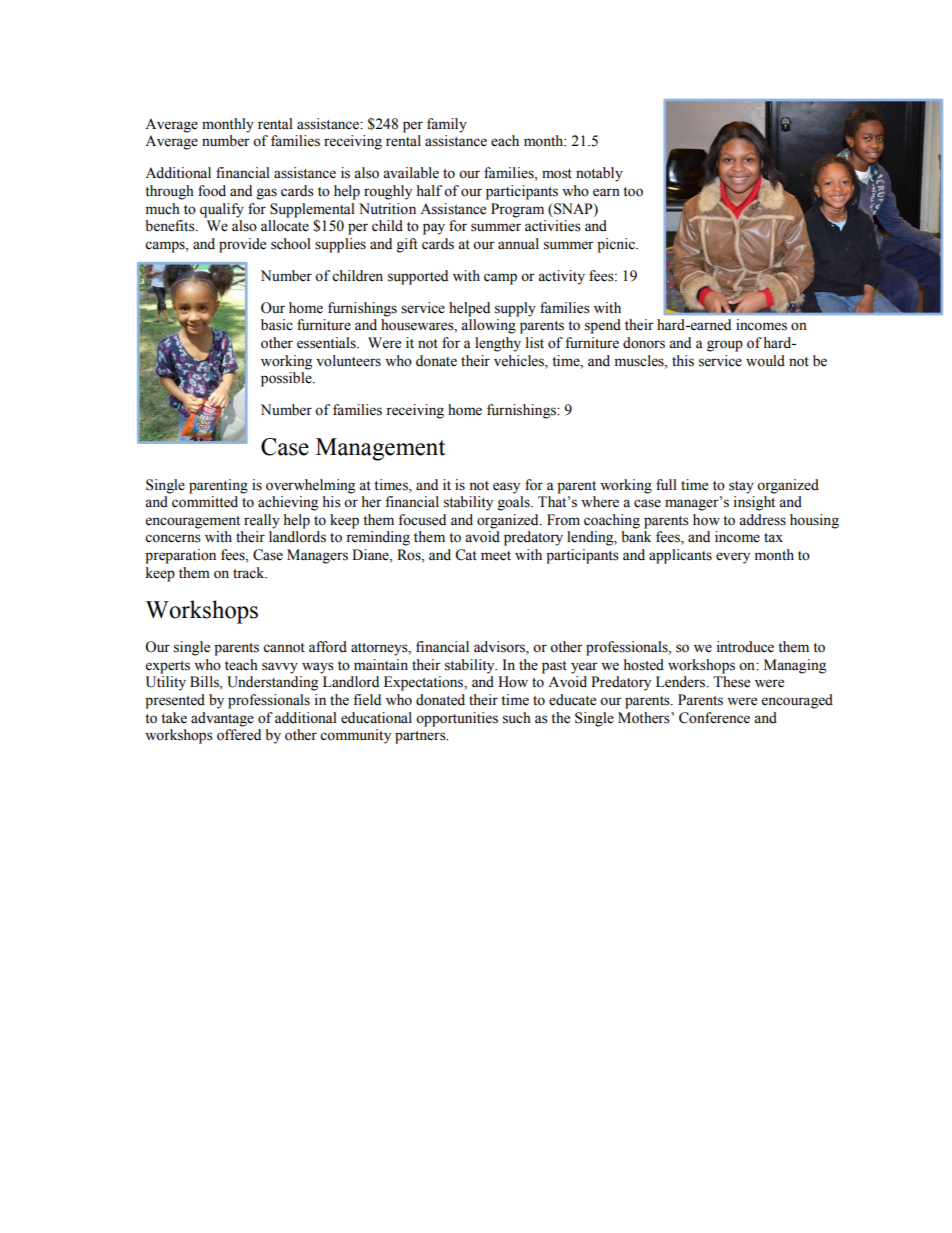 Image resolution: width=952 pixels, height=1233 pixels. Describe the element at coordinates (222, 719) in the document. I see `advantage` at that location.
